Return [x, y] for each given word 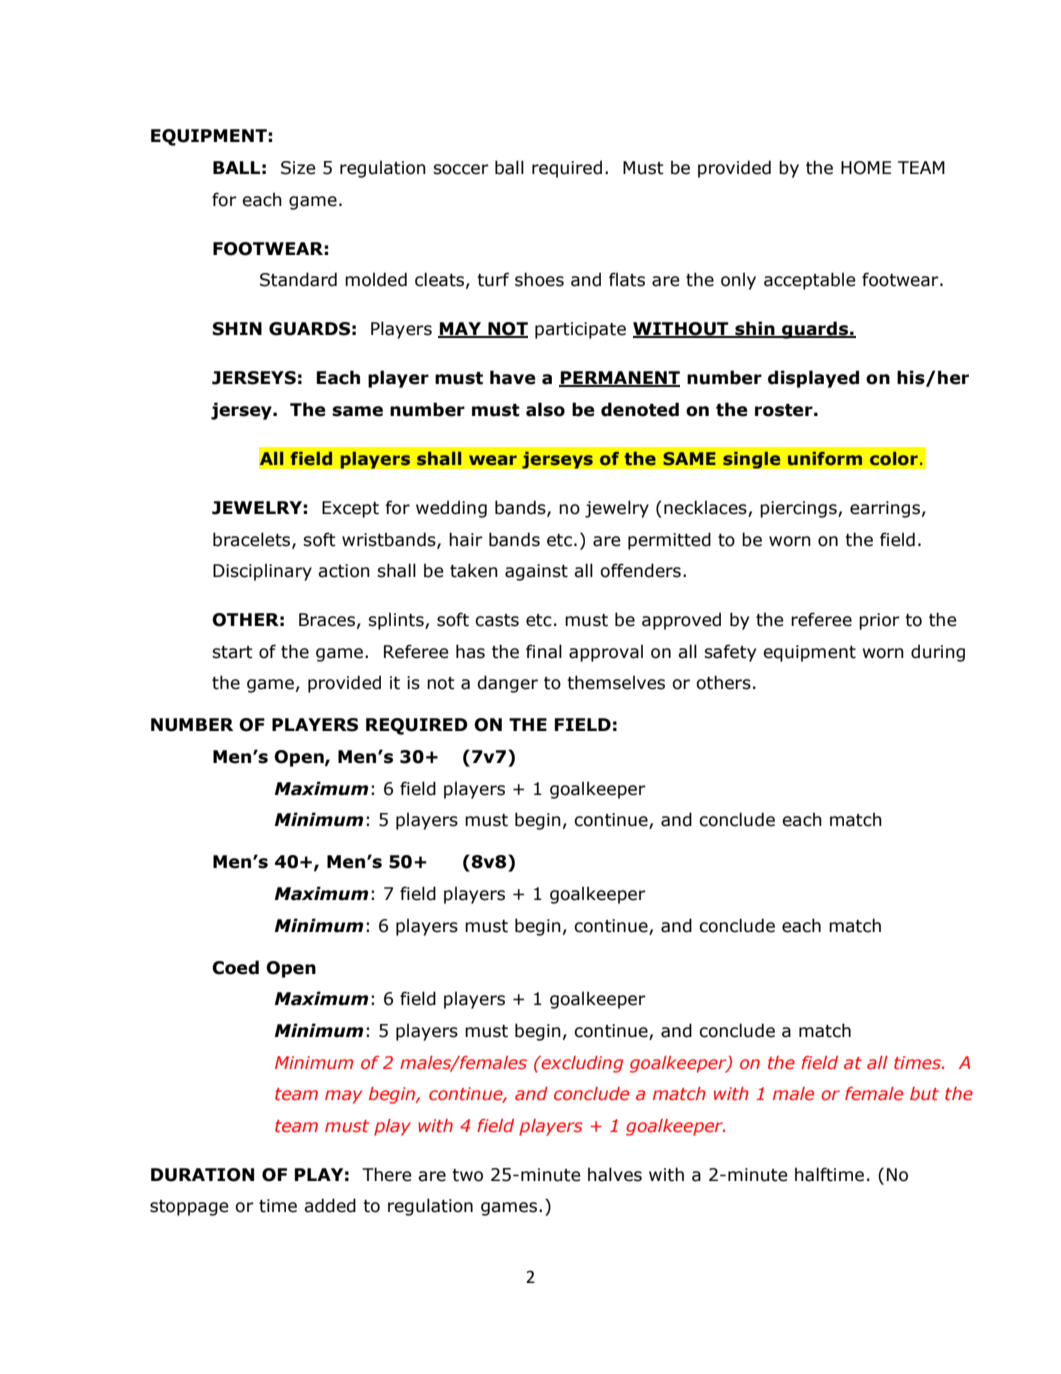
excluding [581, 1064]
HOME [866, 168]
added [330, 1205]
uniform [825, 458]
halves [615, 1174]
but [924, 1093]
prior [879, 621]
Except [350, 509]
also [545, 409]
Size [298, 168]
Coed [235, 967]
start [232, 652]
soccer [461, 169]
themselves [616, 682]
